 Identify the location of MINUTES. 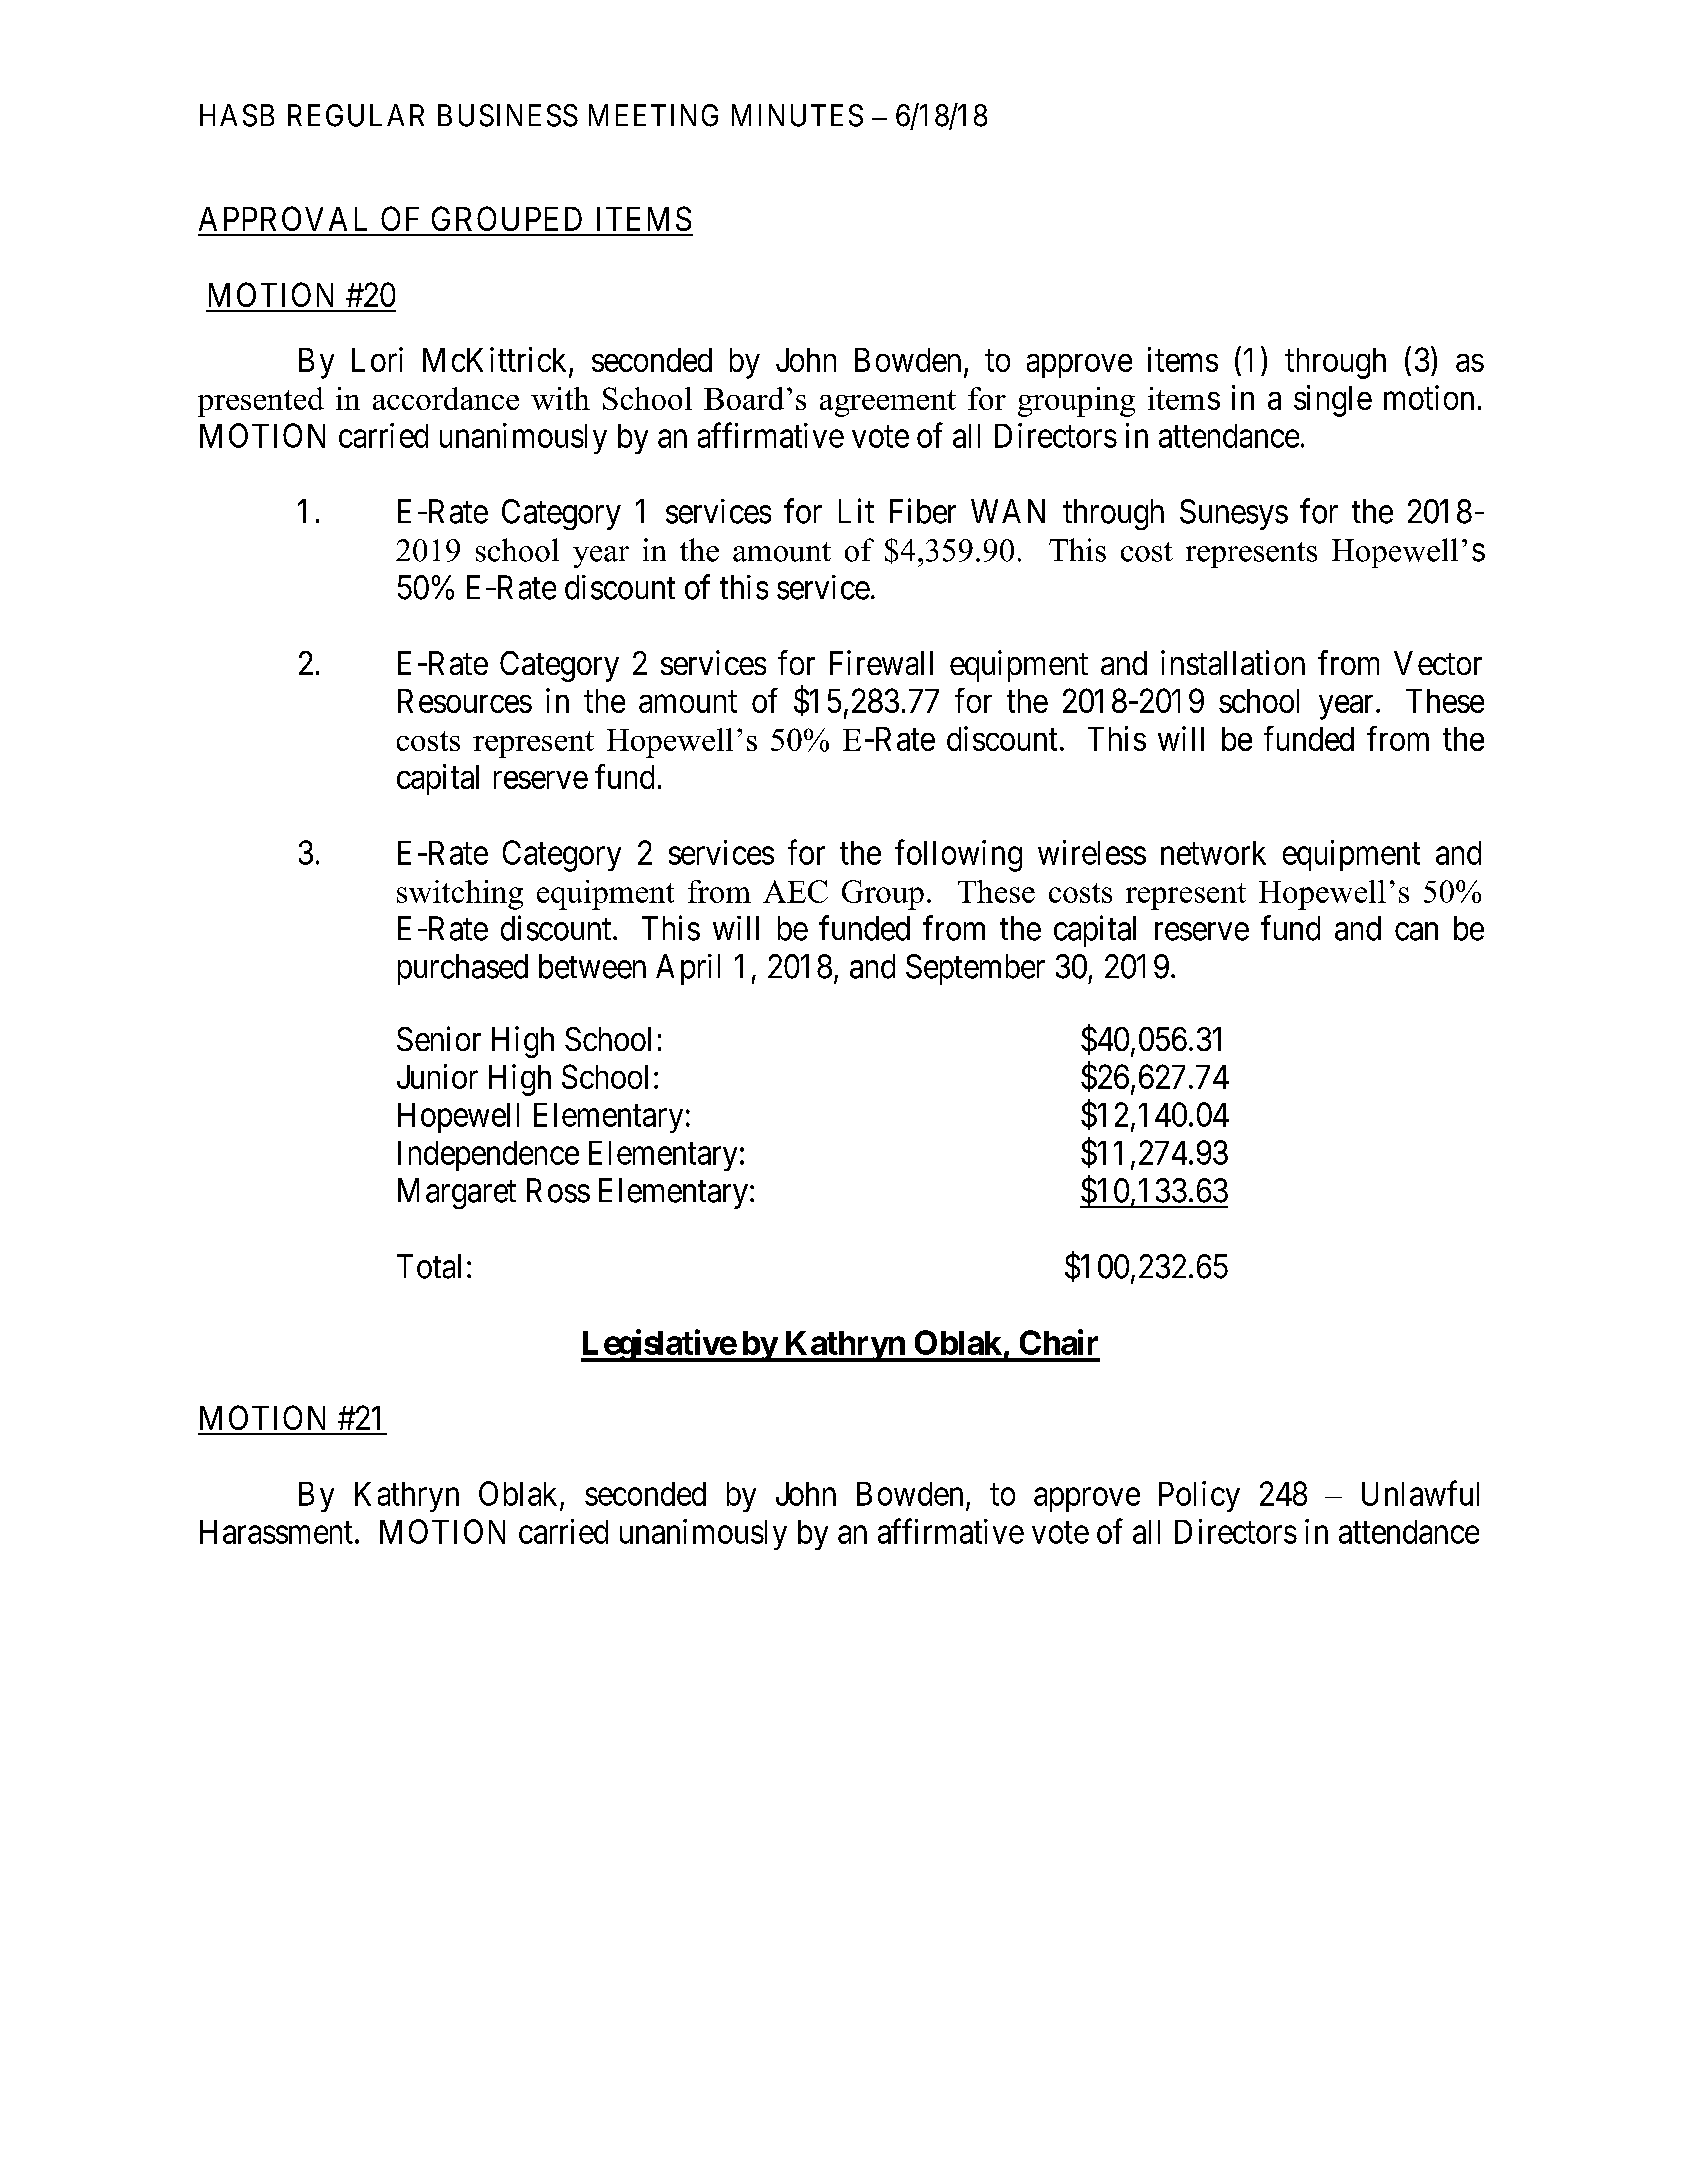
(797, 115).
